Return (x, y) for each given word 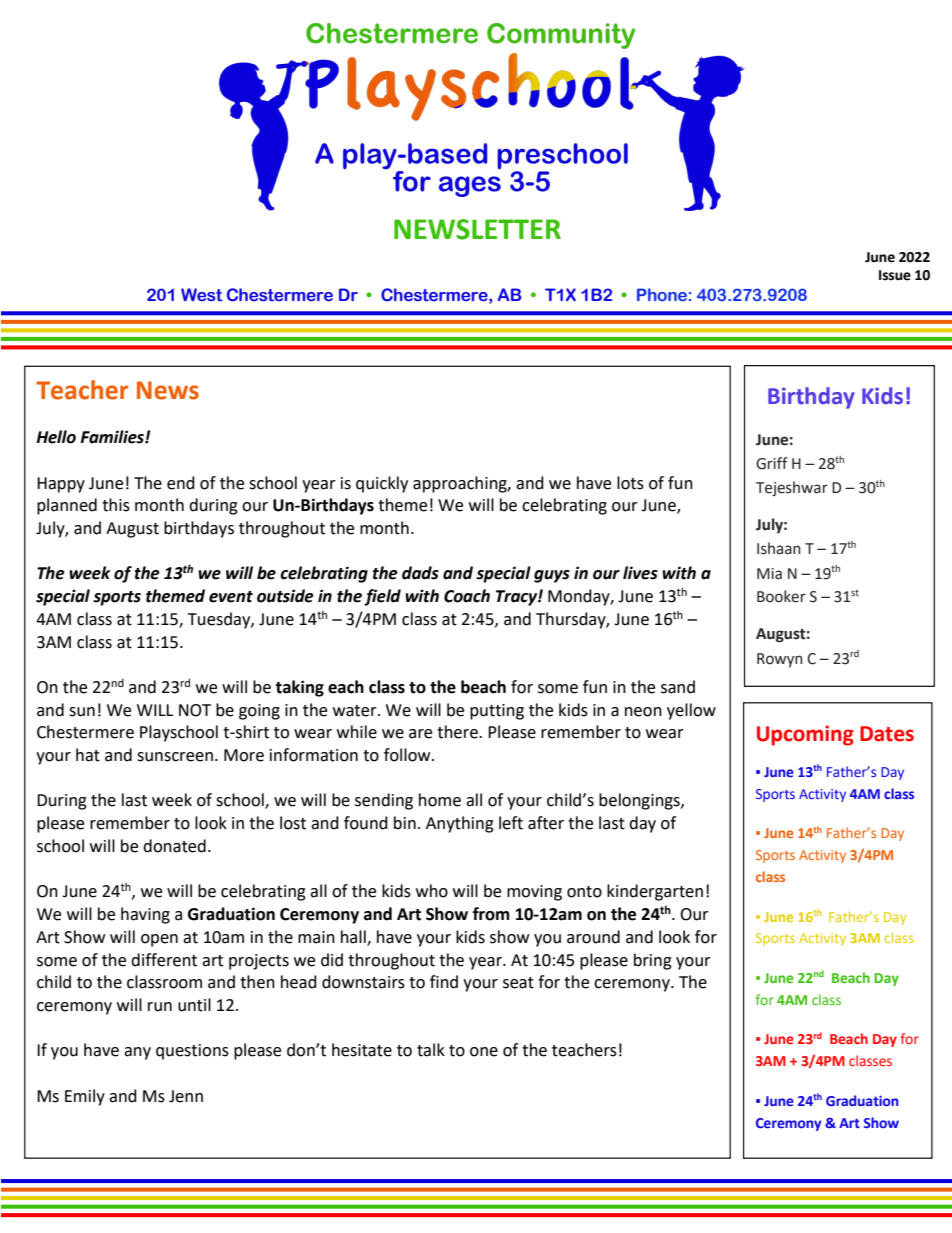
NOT (195, 710)
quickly (382, 484)
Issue (895, 275)
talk (431, 1050)
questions (192, 1052)
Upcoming (805, 735)
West (202, 295)
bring (653, 961)
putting (497, 712)
